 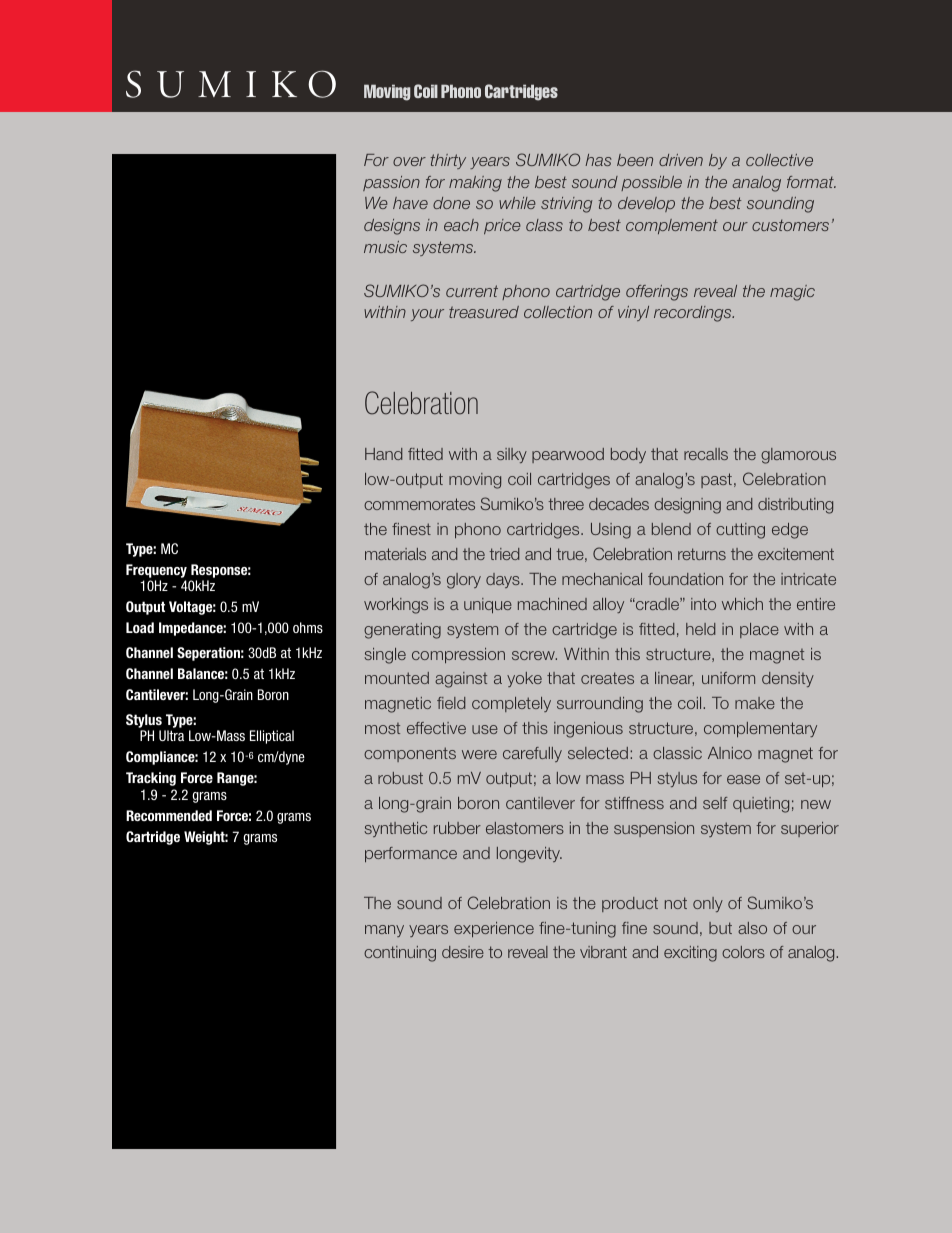 I want to click on many, so click(x=384, y=931).
